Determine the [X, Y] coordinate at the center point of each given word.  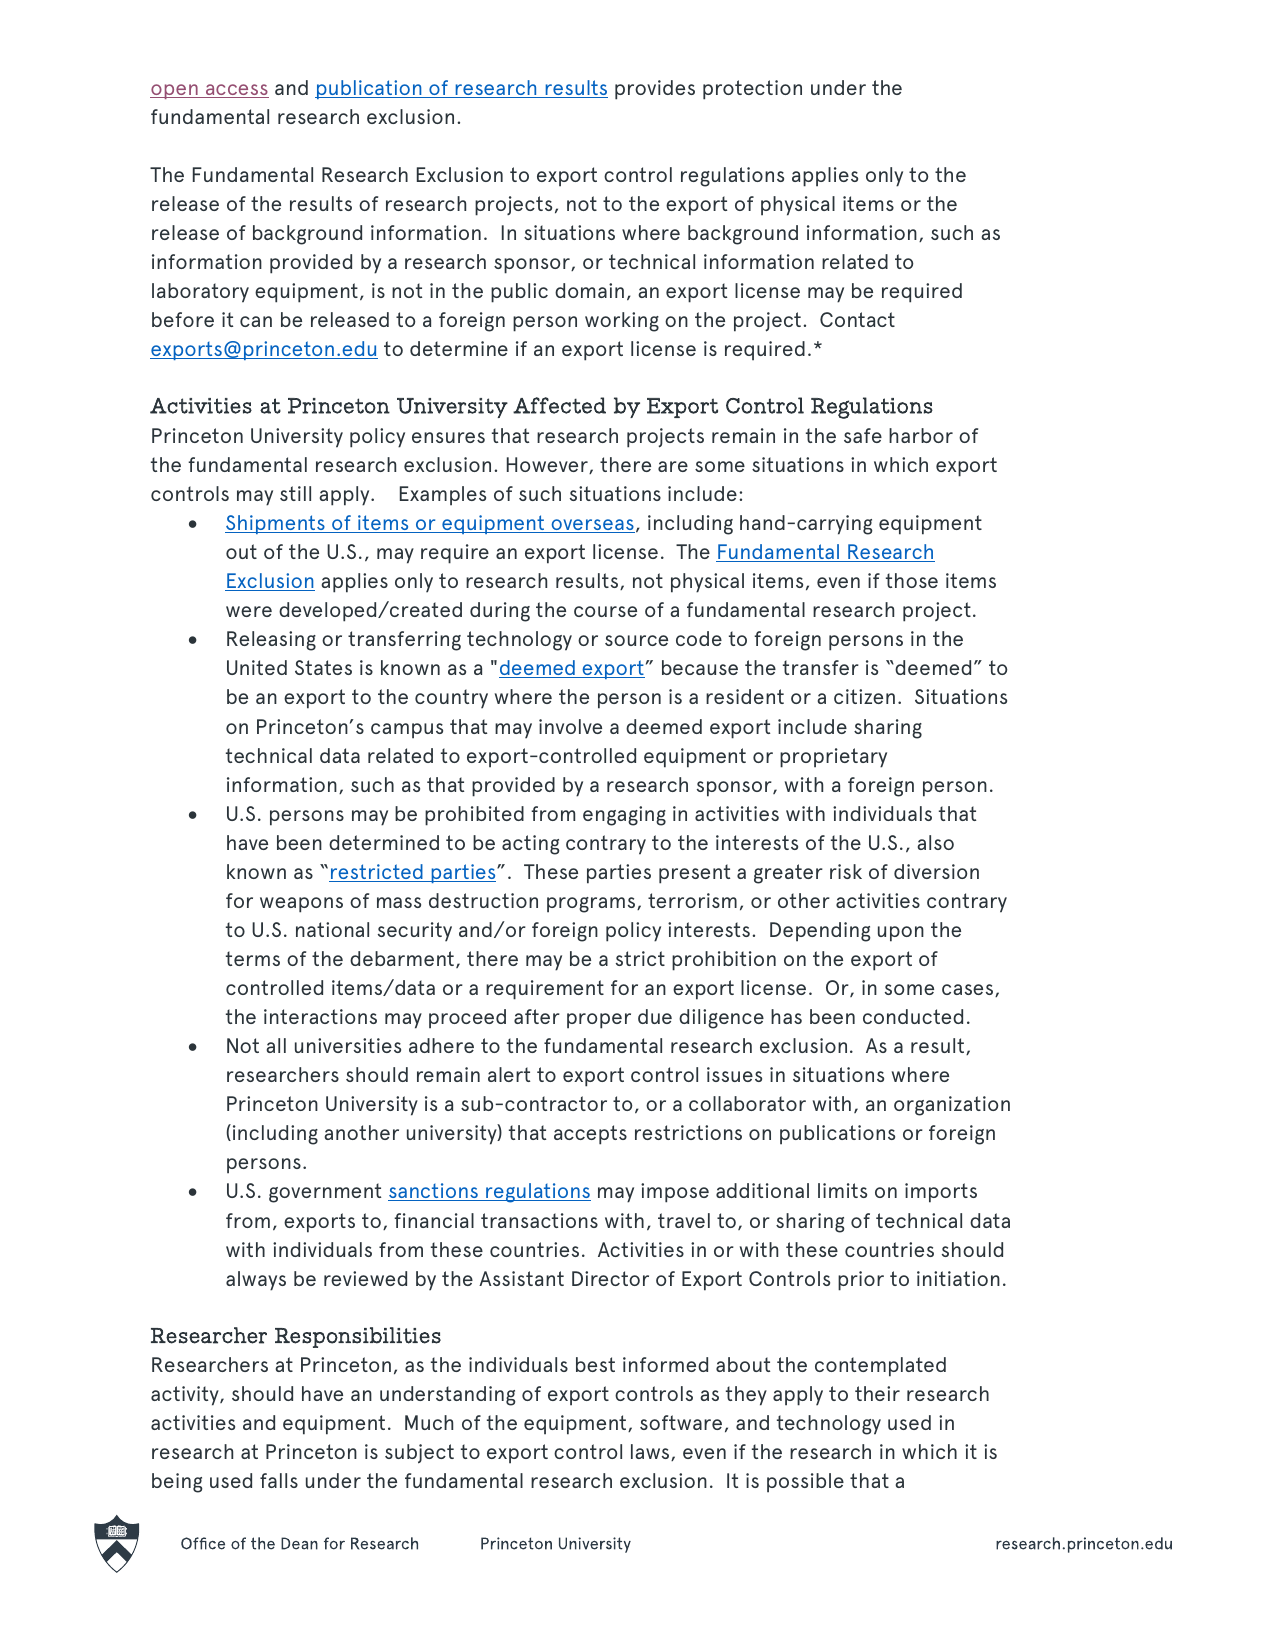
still [295, 493]
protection [752, 90]
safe [863, 435]
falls [279, 1480]
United [257, 667]
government [325, 1193]
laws [651, 1452]
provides [655, 90]
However [548, 465]
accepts [590, 1135]
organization [952, 1106]
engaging [624, 816]
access [236, 91]
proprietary [833, 758]
